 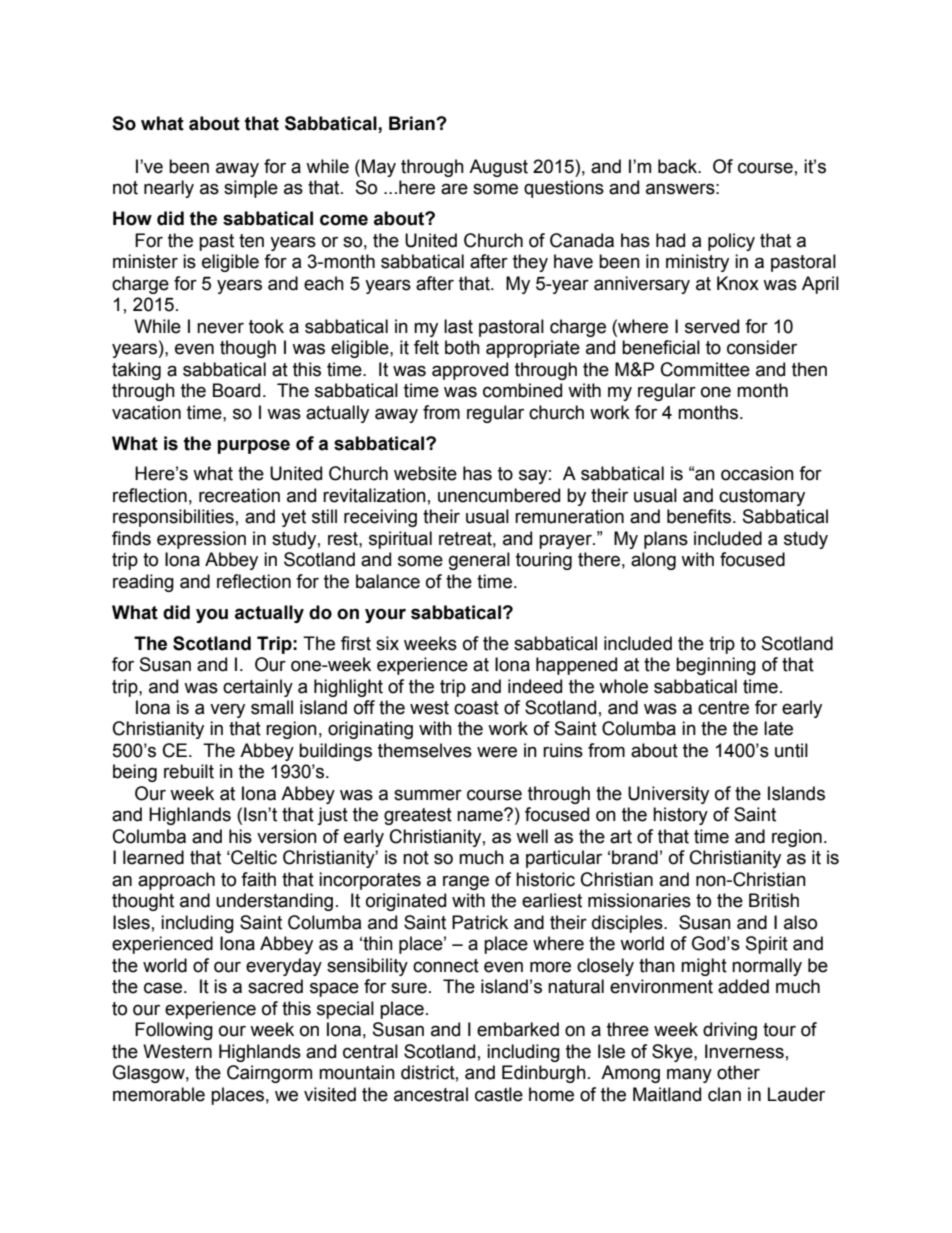 I want to click on rebuilt, so click(x=189, y=771).
